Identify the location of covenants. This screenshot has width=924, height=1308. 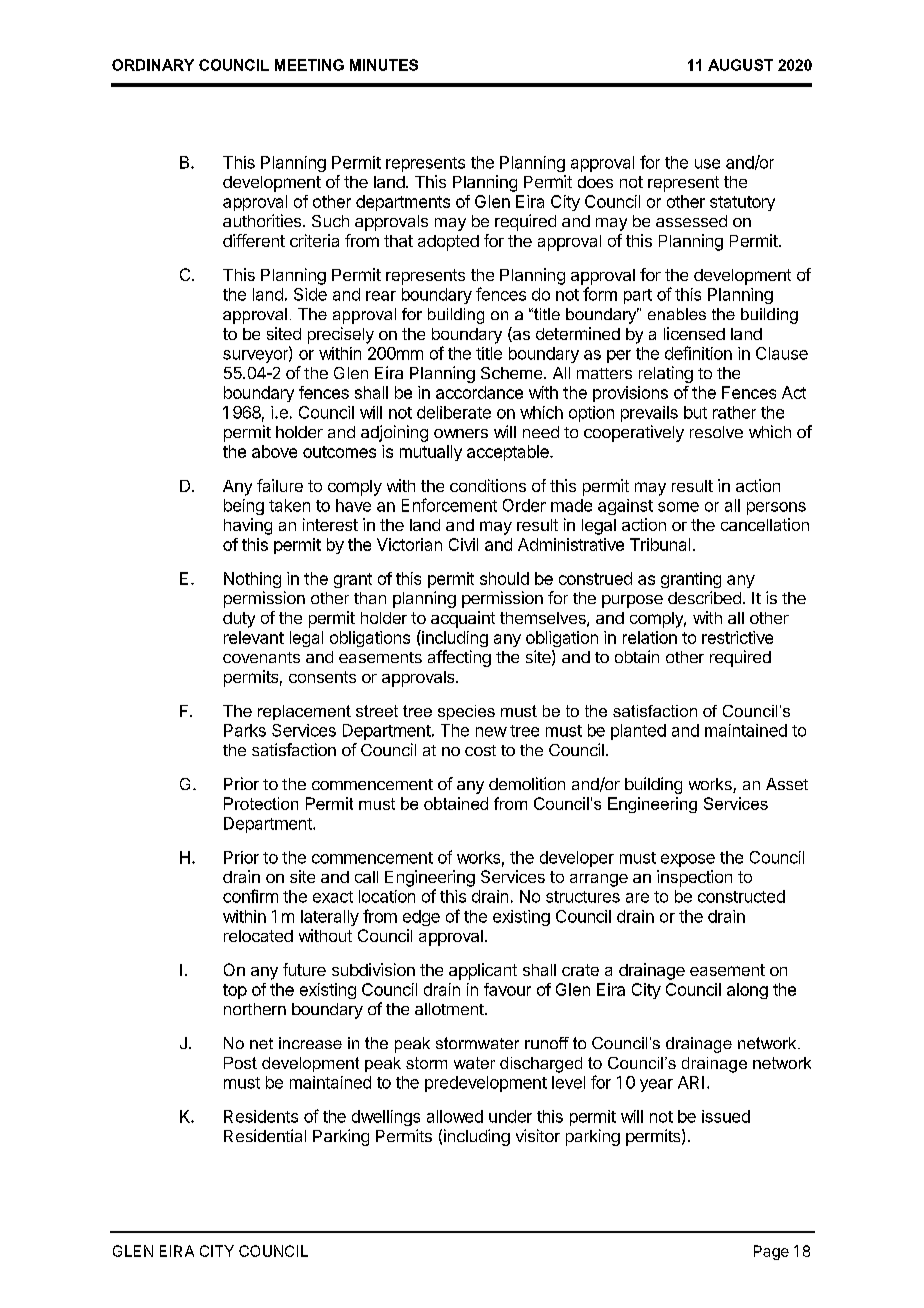
(261, 657).
